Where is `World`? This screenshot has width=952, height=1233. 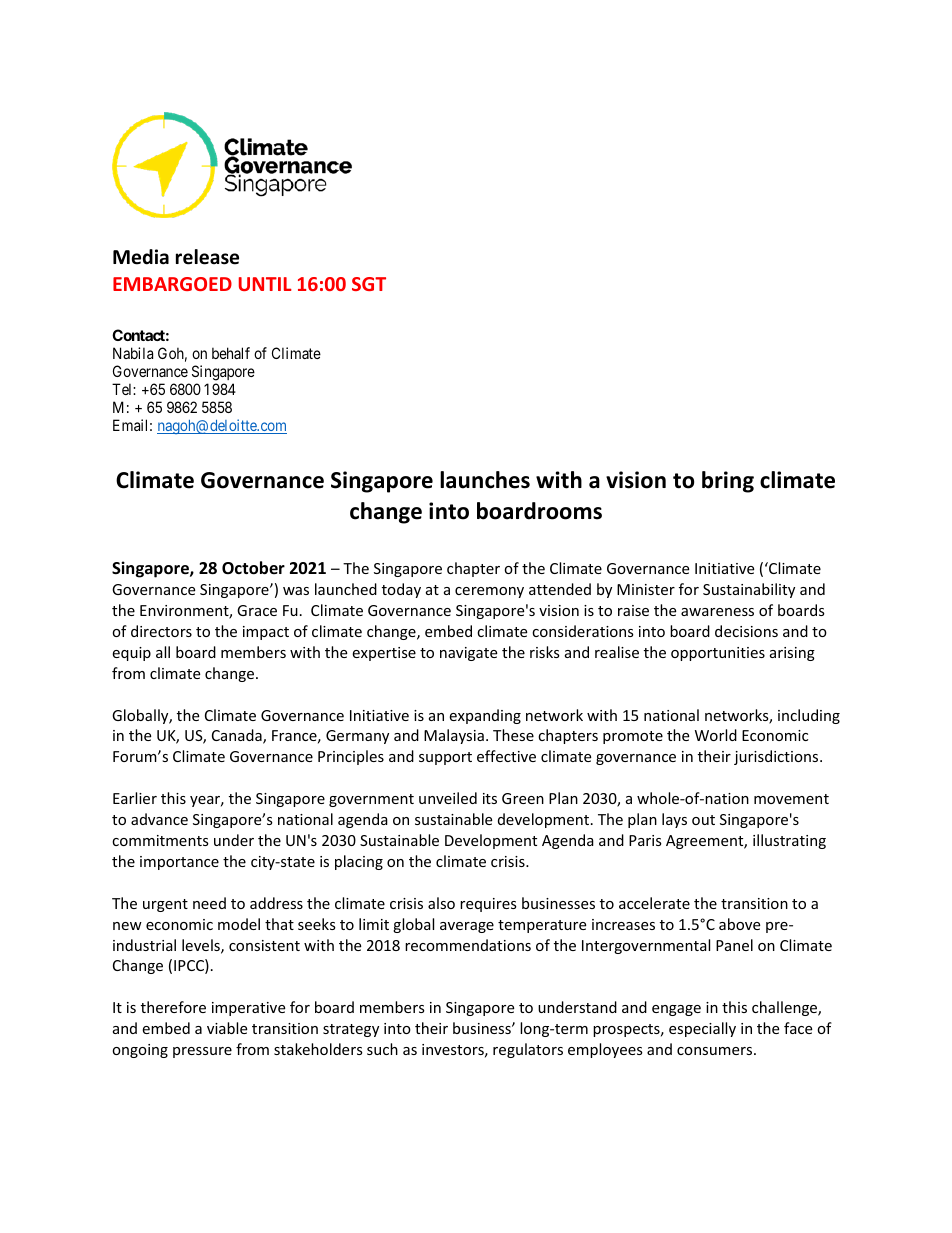 World is located at coordinates (716, 735).
